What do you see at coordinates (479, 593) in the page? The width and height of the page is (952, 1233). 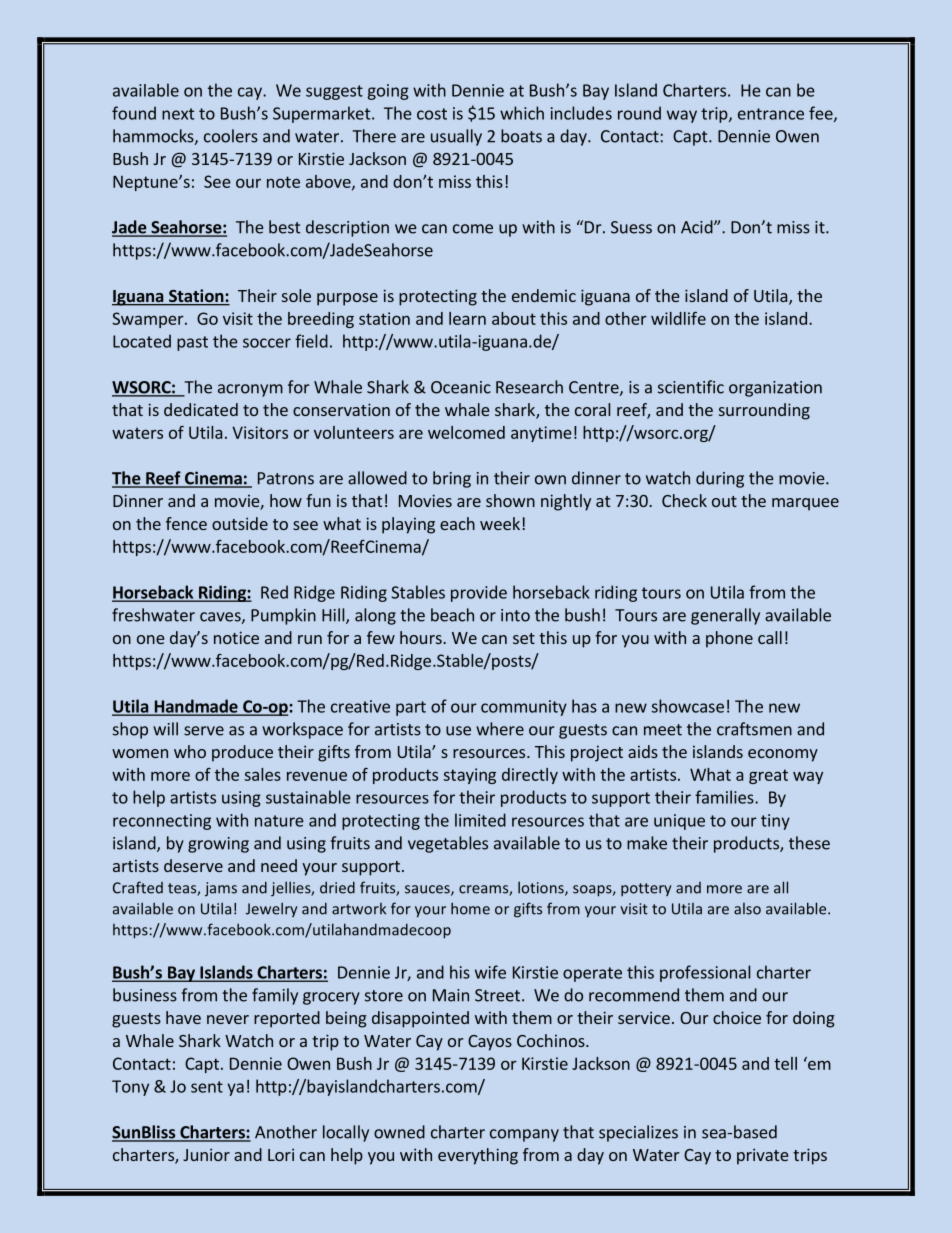 I see `provide` at bounding box center [479, 593].
